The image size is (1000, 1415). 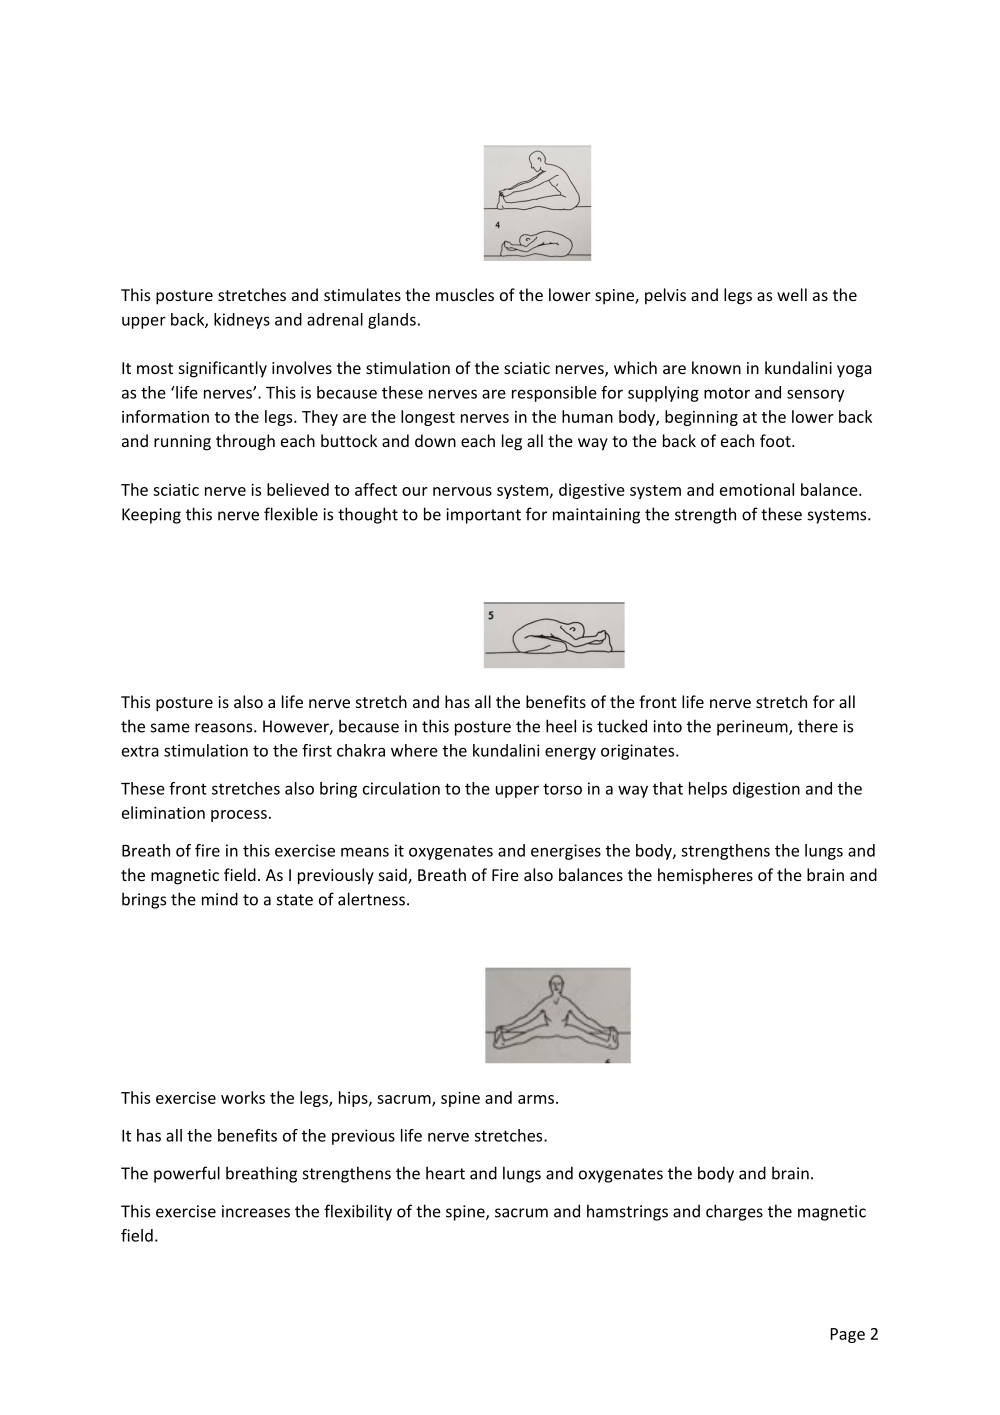 What do you see at coordinates (256, 1211) in the screenshot?
I see `increases` at bounding box center [256, 1211].
